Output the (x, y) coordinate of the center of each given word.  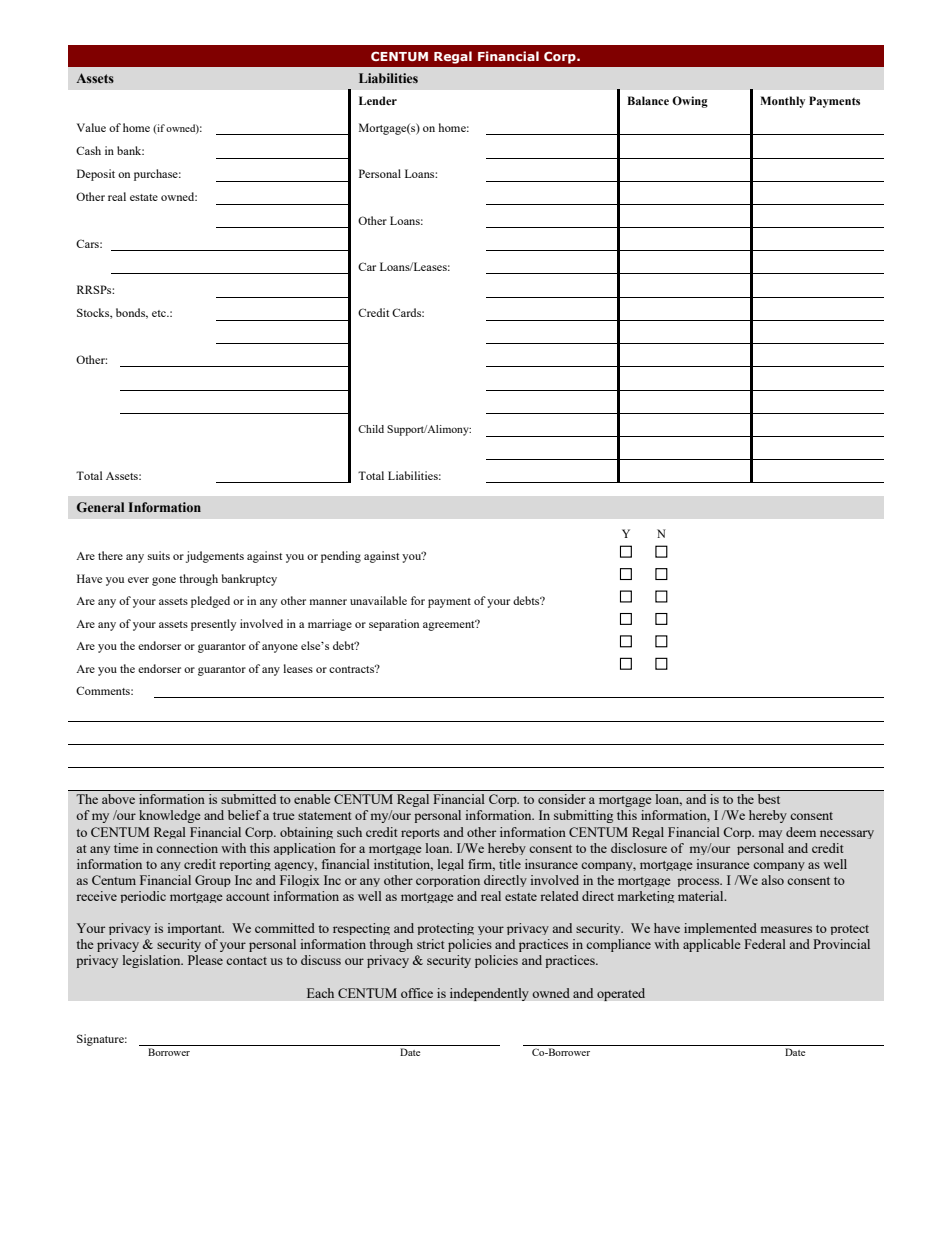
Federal (765, 944)
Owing (690, 102)
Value (91, 127)
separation (394, 625)
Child (371, 429)
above (118, 799)
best (769, 799)
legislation (153, 961)
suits (159, 555)
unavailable (378, 600)
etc (160, 313)
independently (489, 994)
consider (562, 799)
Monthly (782, 102)
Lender (378, 100)
